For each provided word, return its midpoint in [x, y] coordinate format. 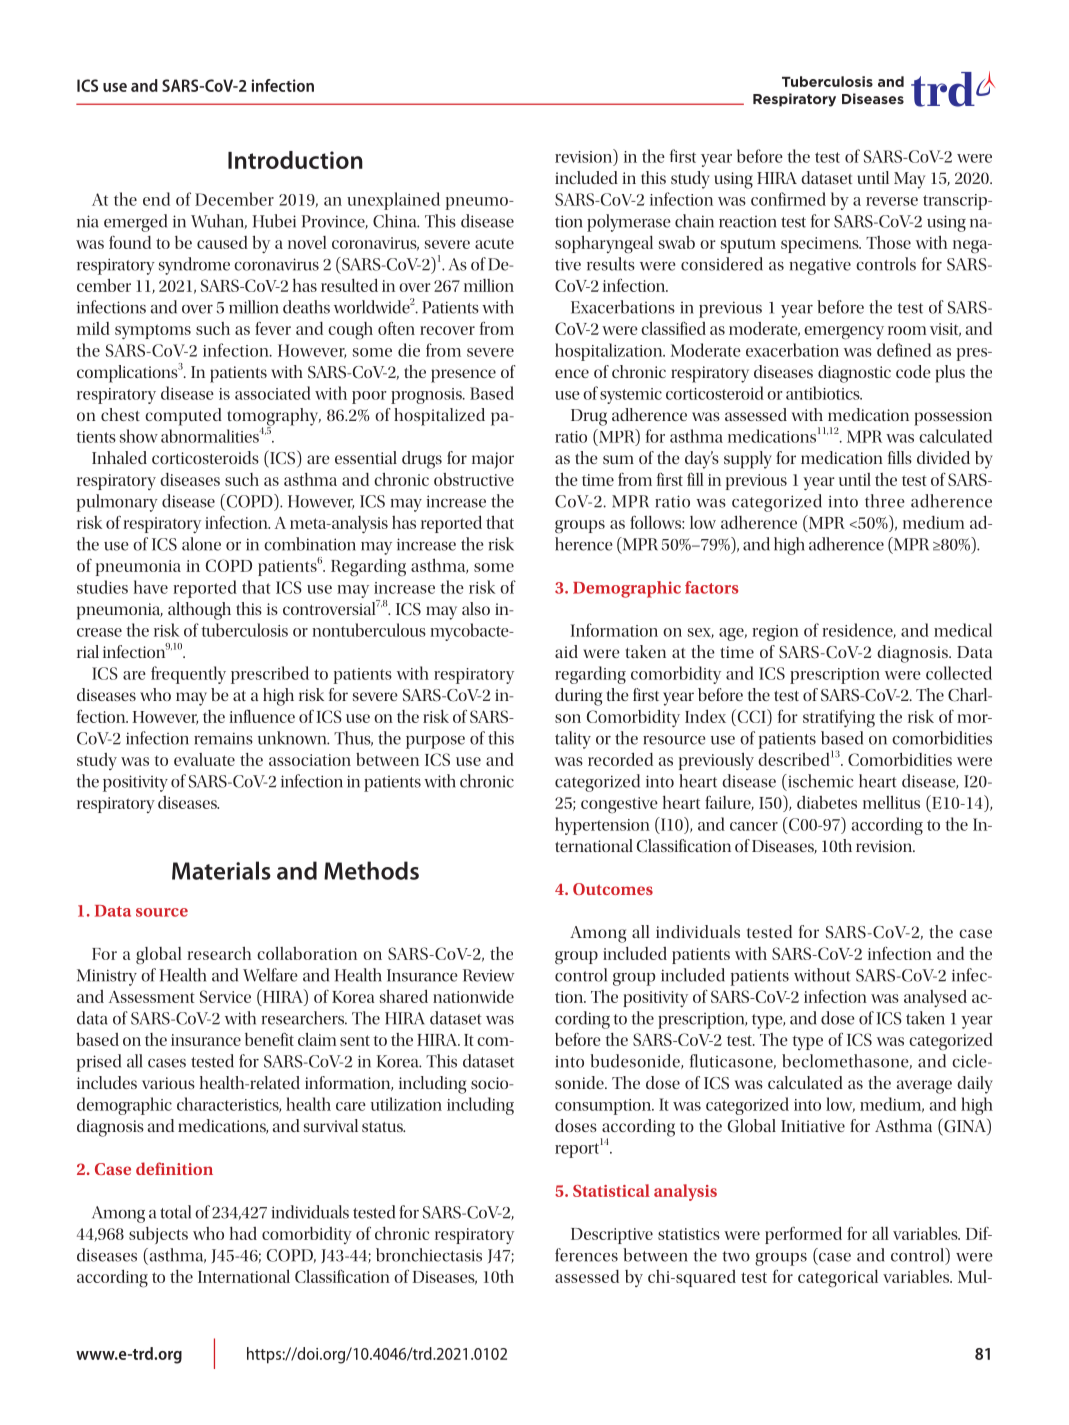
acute [494, 243]
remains [223, 738]
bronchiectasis [429, 1255]
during [578, 697]
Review [488, 975]
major [493, 460]
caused [222, 242]
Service [225, 996]
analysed [935, 998]
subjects [158, 1235]
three [885, 501]
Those [888, 242]
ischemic [819, 781]
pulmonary [117, 503]
